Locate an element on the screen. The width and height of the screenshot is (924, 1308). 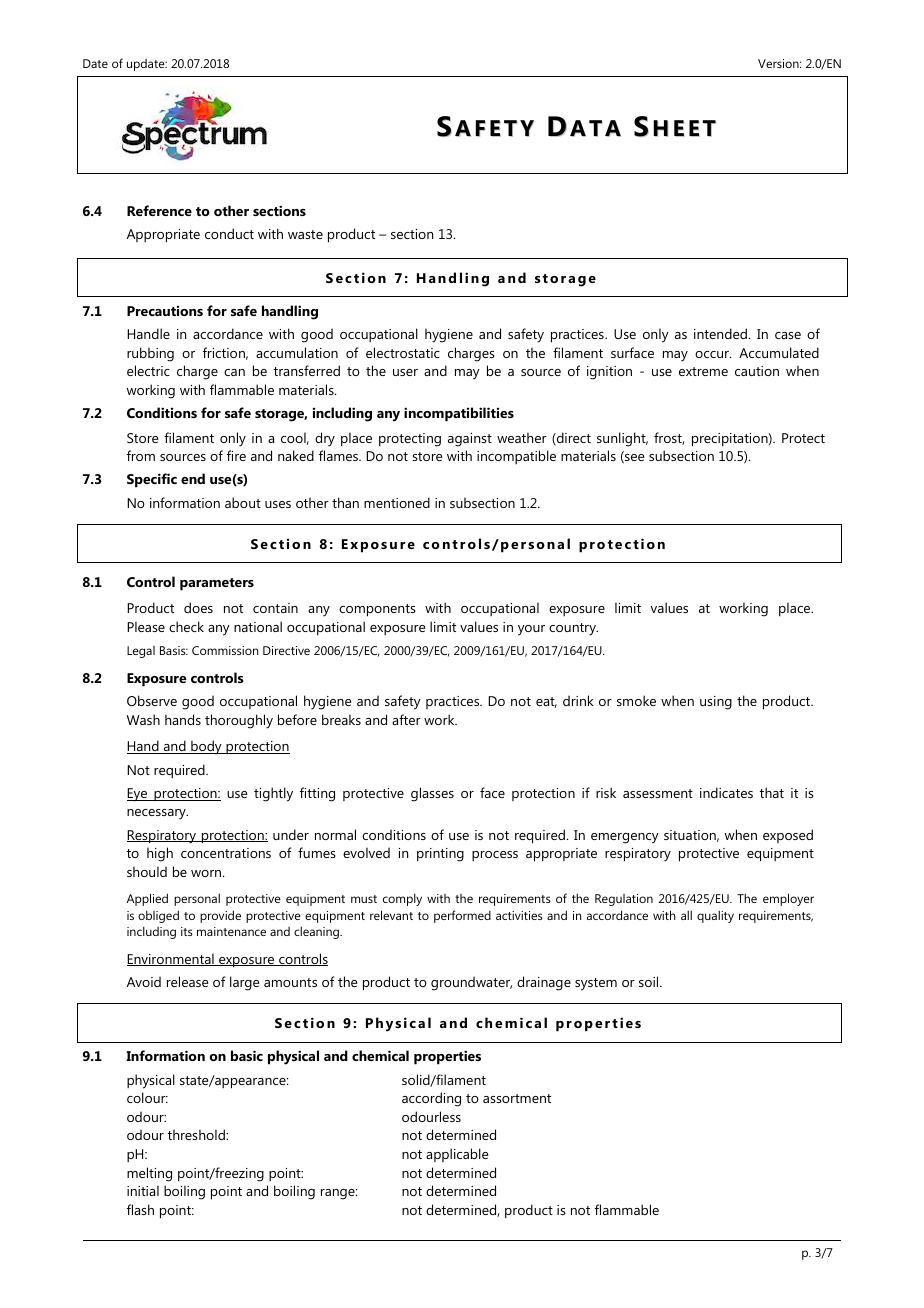
printing is located at coordinates (440, 855).
